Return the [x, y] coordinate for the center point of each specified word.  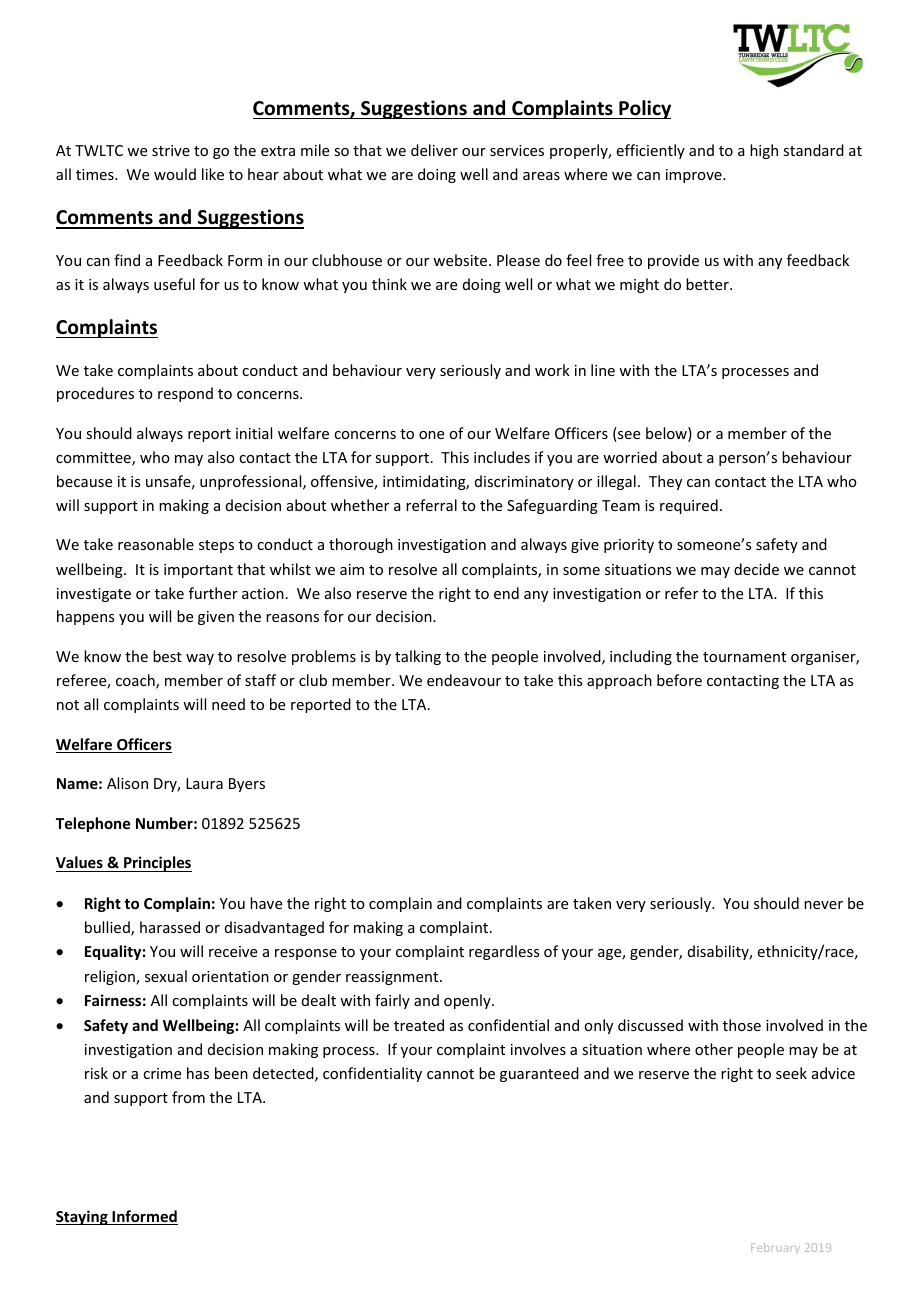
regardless [504, 952]
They [665, 482]
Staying [83, 1217]
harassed [170, 927]
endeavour [464, 680]
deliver [434, 150]
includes [502, 457]
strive [171, 150]
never [823, 905]
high [764, 151]
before [679, 680]
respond [185, 394]
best [167, 656]
